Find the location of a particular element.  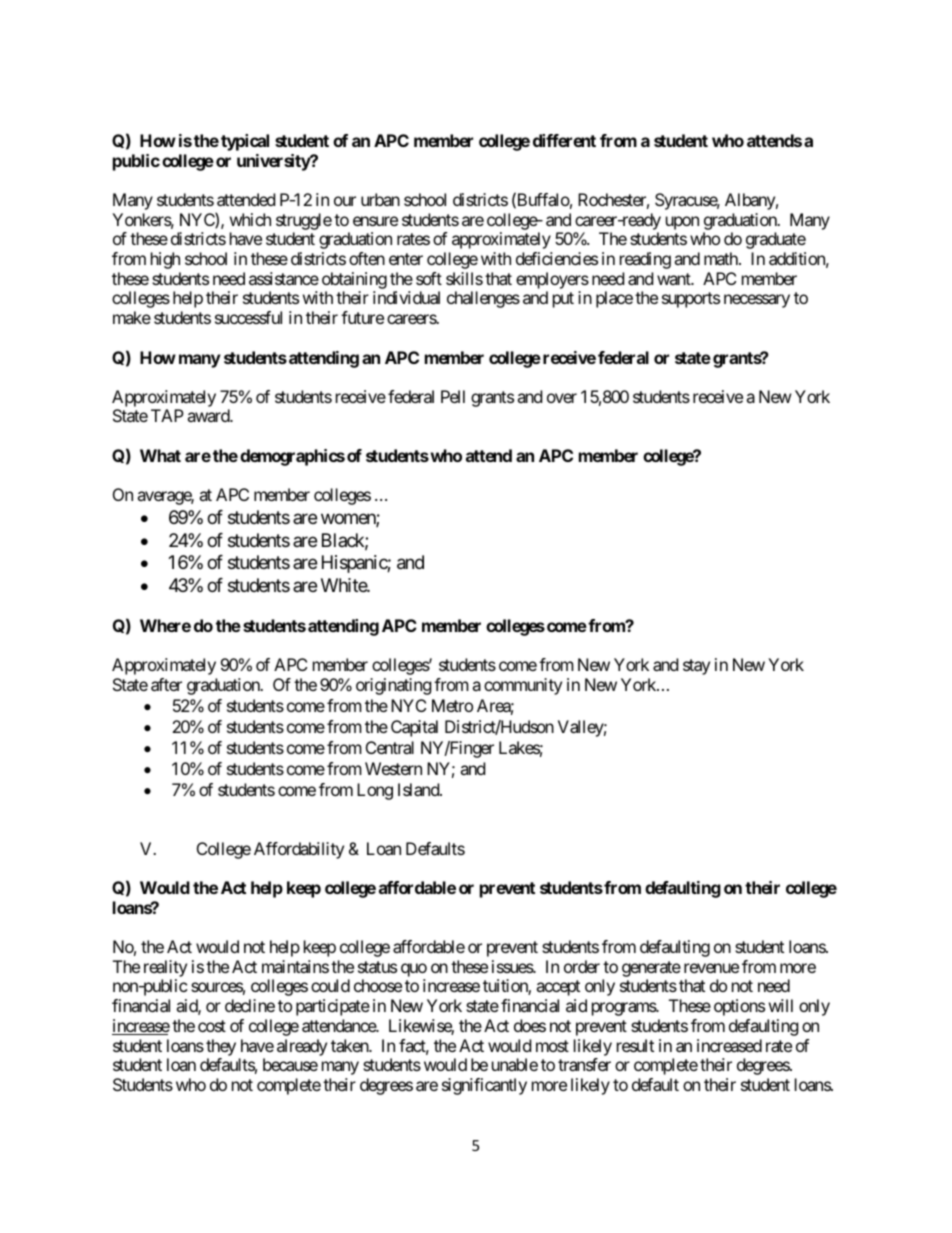

urban is located at coordinates (380, 199).
